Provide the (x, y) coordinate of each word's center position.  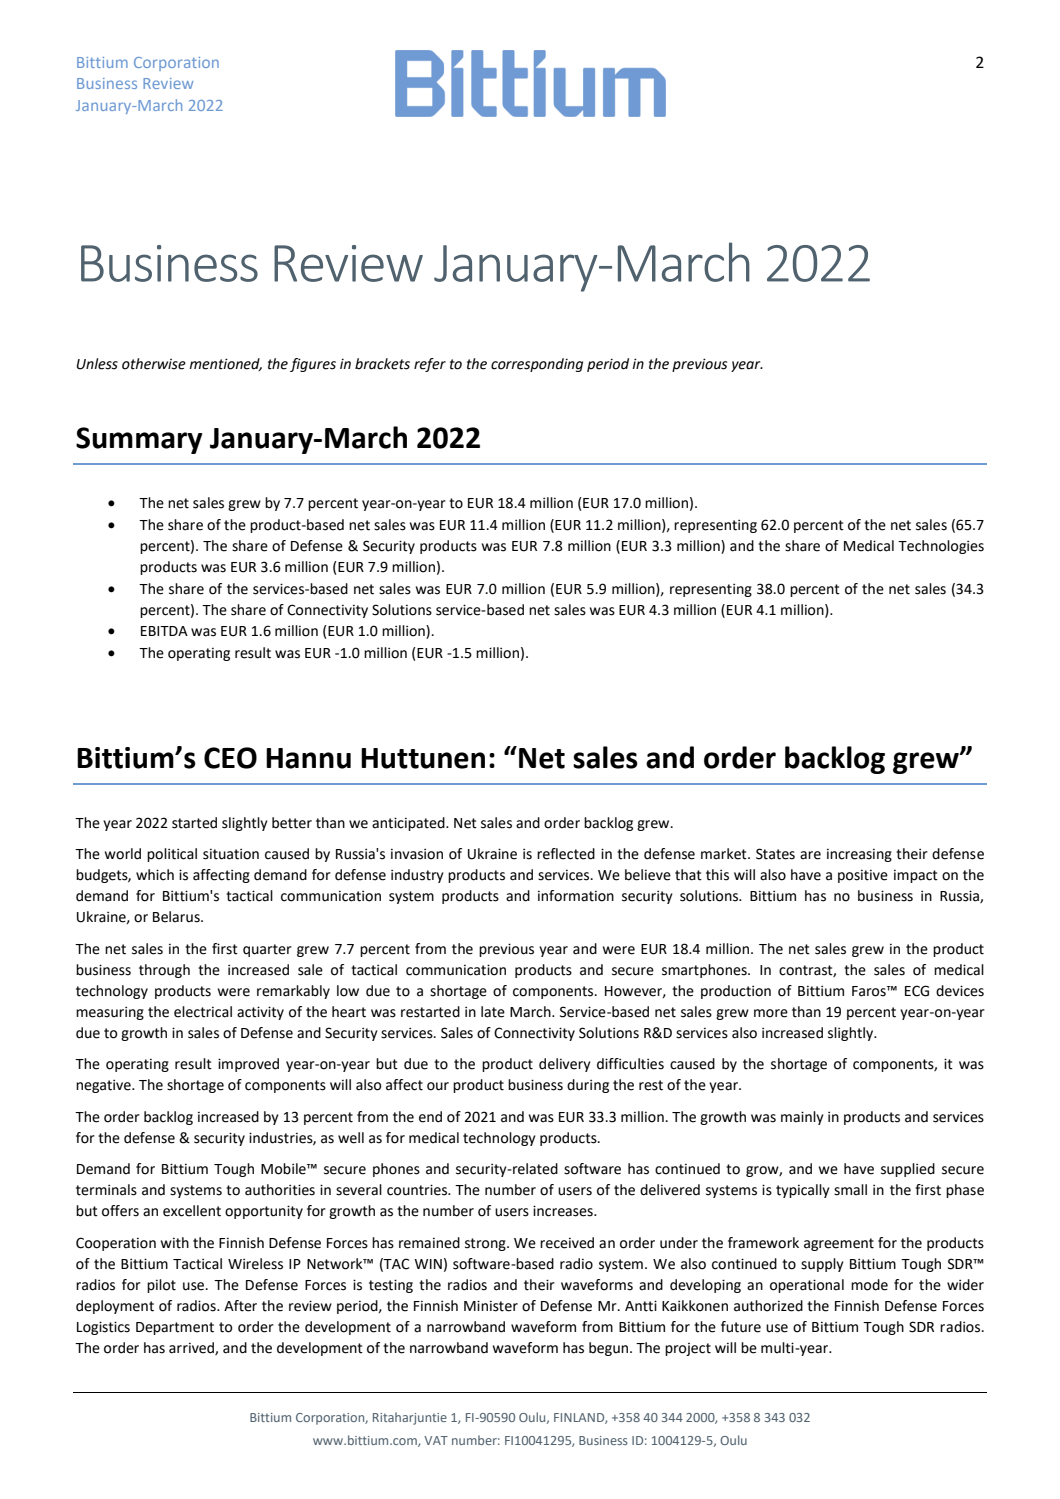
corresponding (537, 365)
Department (175, 1328)
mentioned (225, 364)
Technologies (941, 547)
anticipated (409, 824)
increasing (859, 855)
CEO (230, 758)
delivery (565, 1065)
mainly (802, 1118)
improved (248, 1065)
